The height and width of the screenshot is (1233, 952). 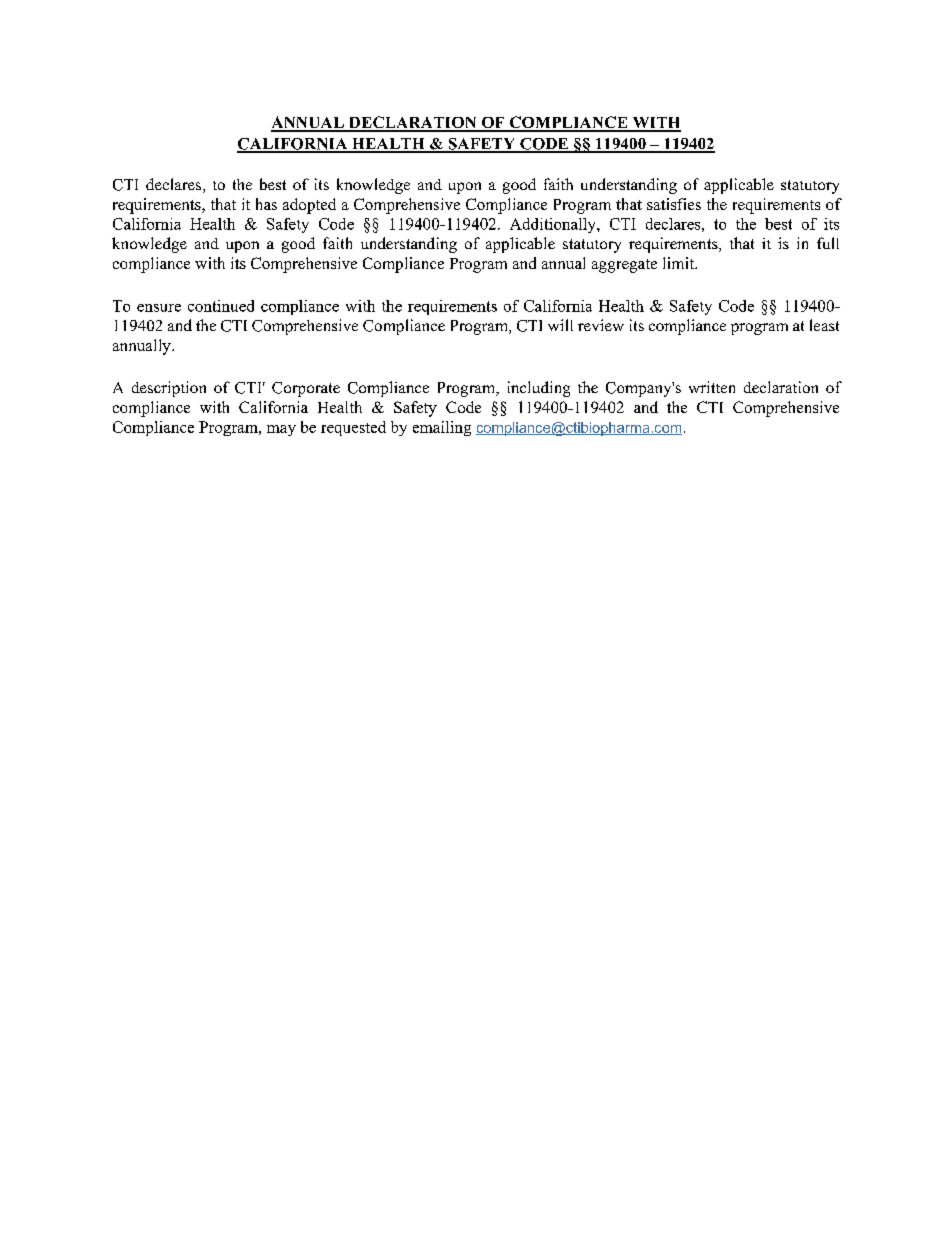 I want to click on written, so click(x=712, y=387).
